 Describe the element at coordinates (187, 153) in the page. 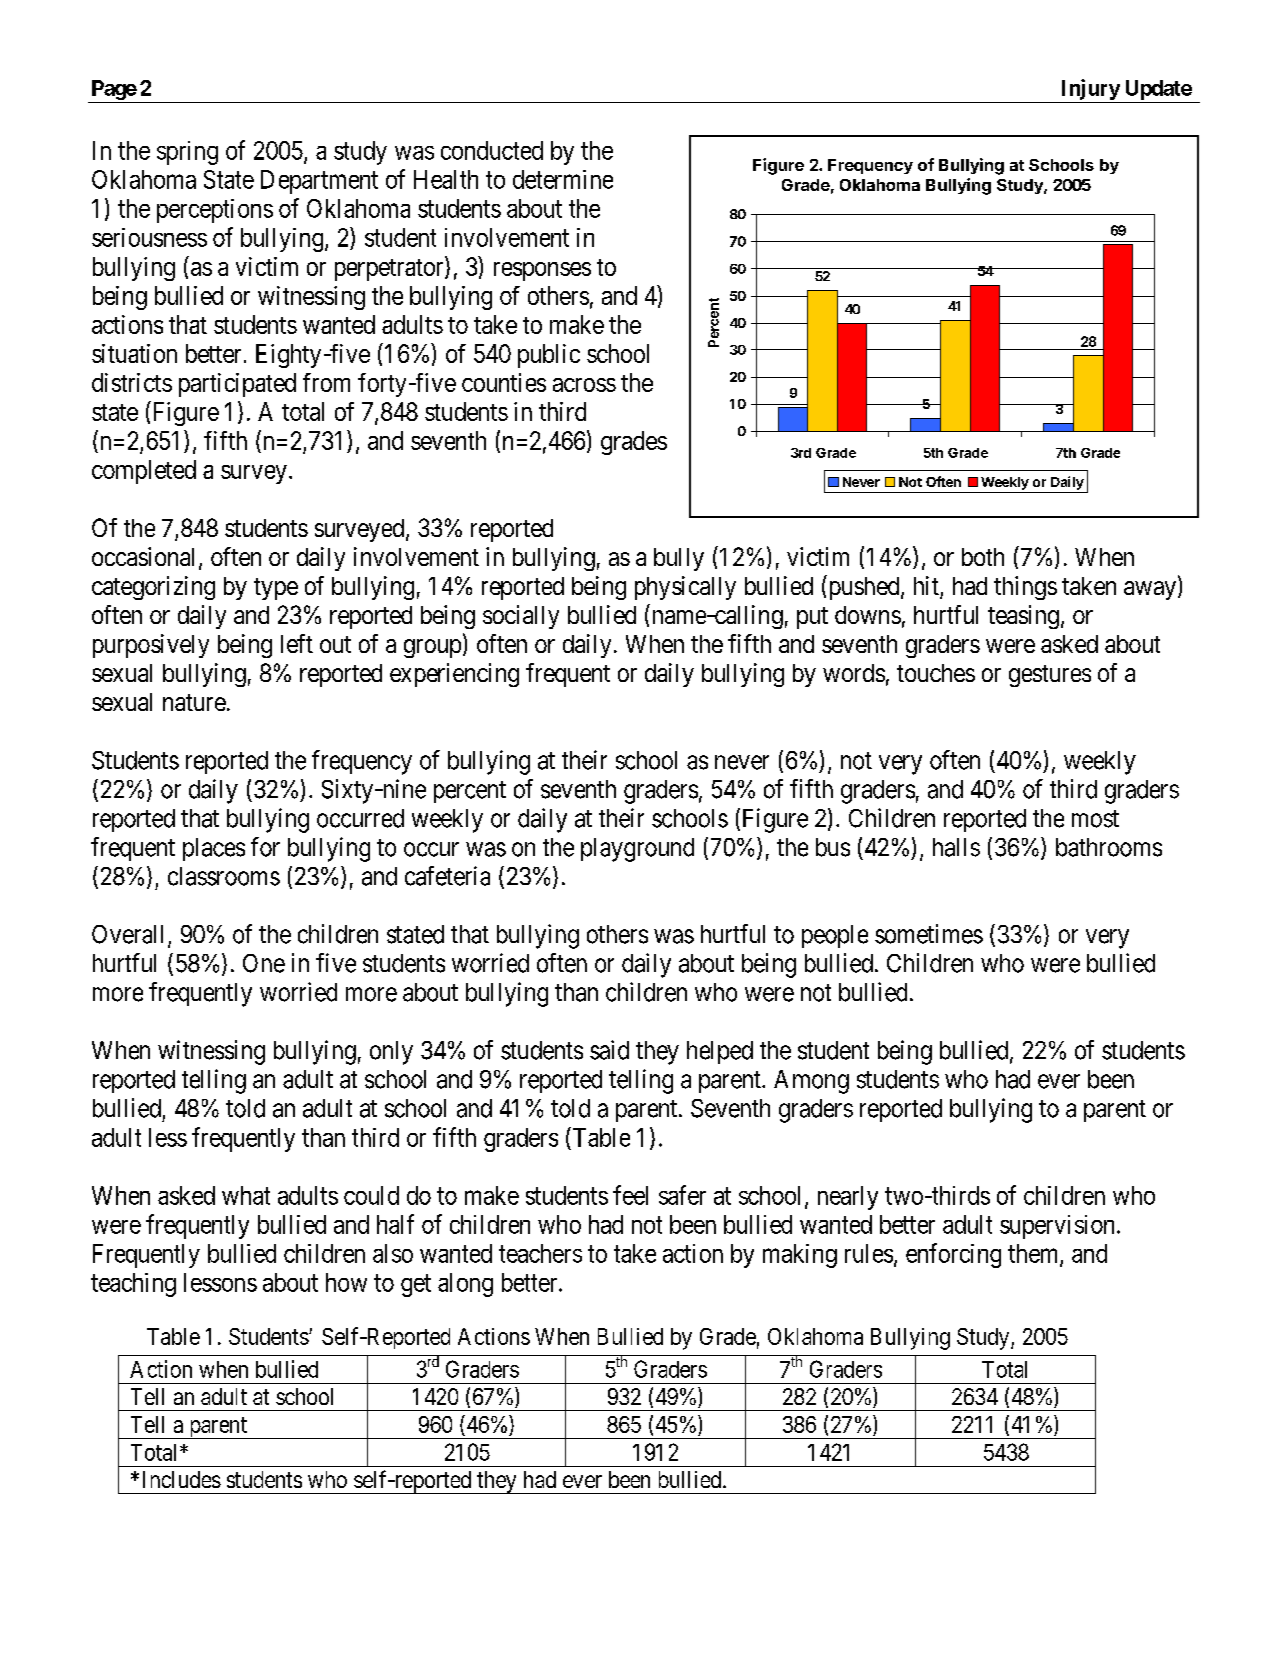

I see `spring` at that location.
